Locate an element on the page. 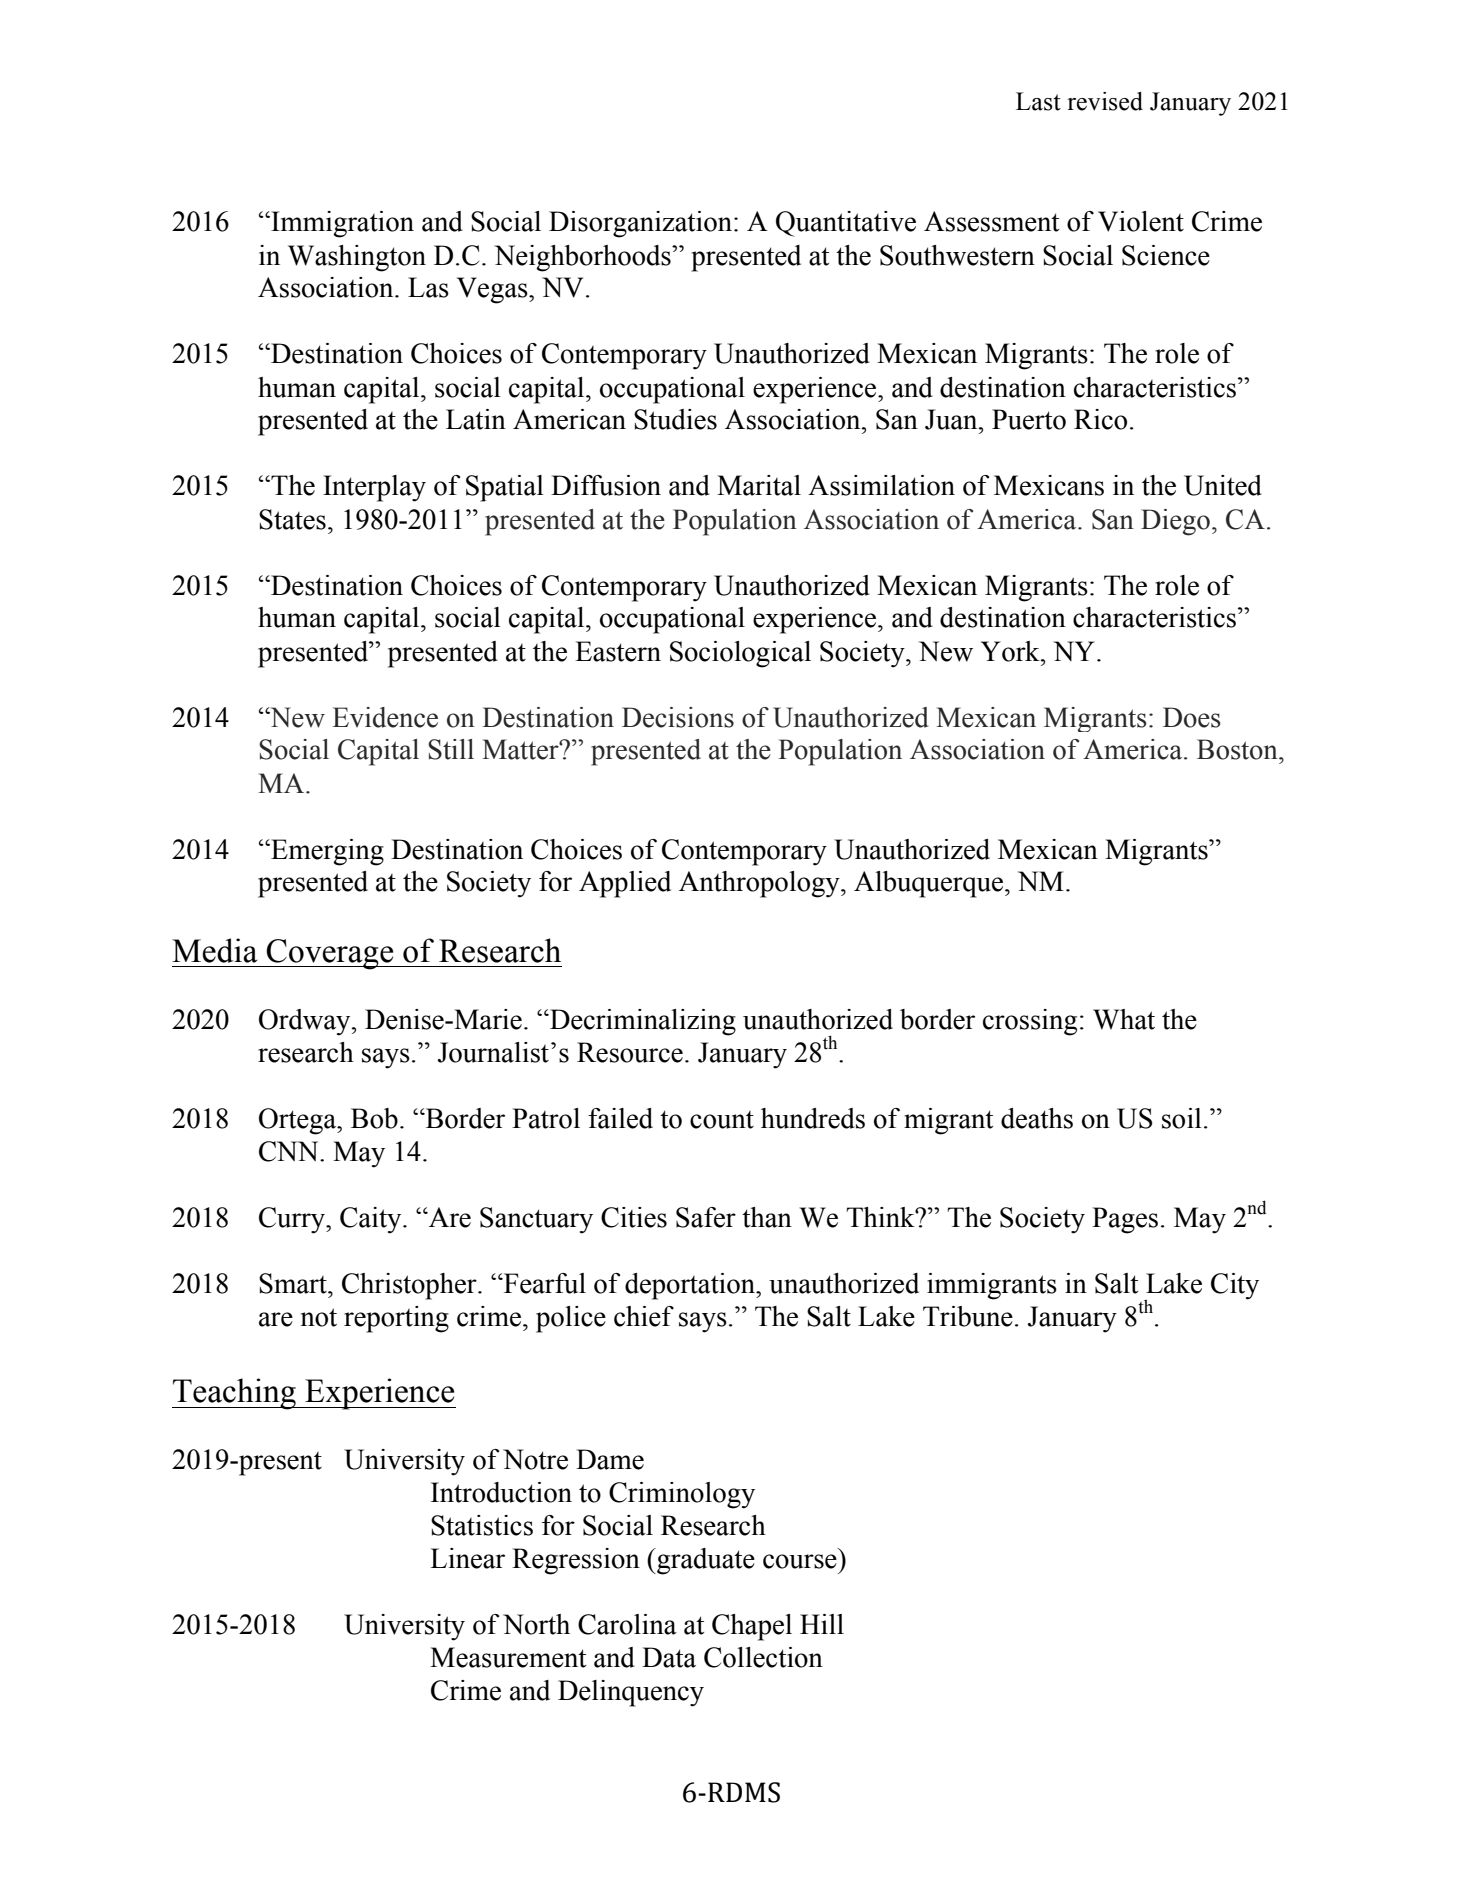 Image resolution: width=1463 pixels, height=1894 pixels. Emerging is located at coordinates (326, 852).
